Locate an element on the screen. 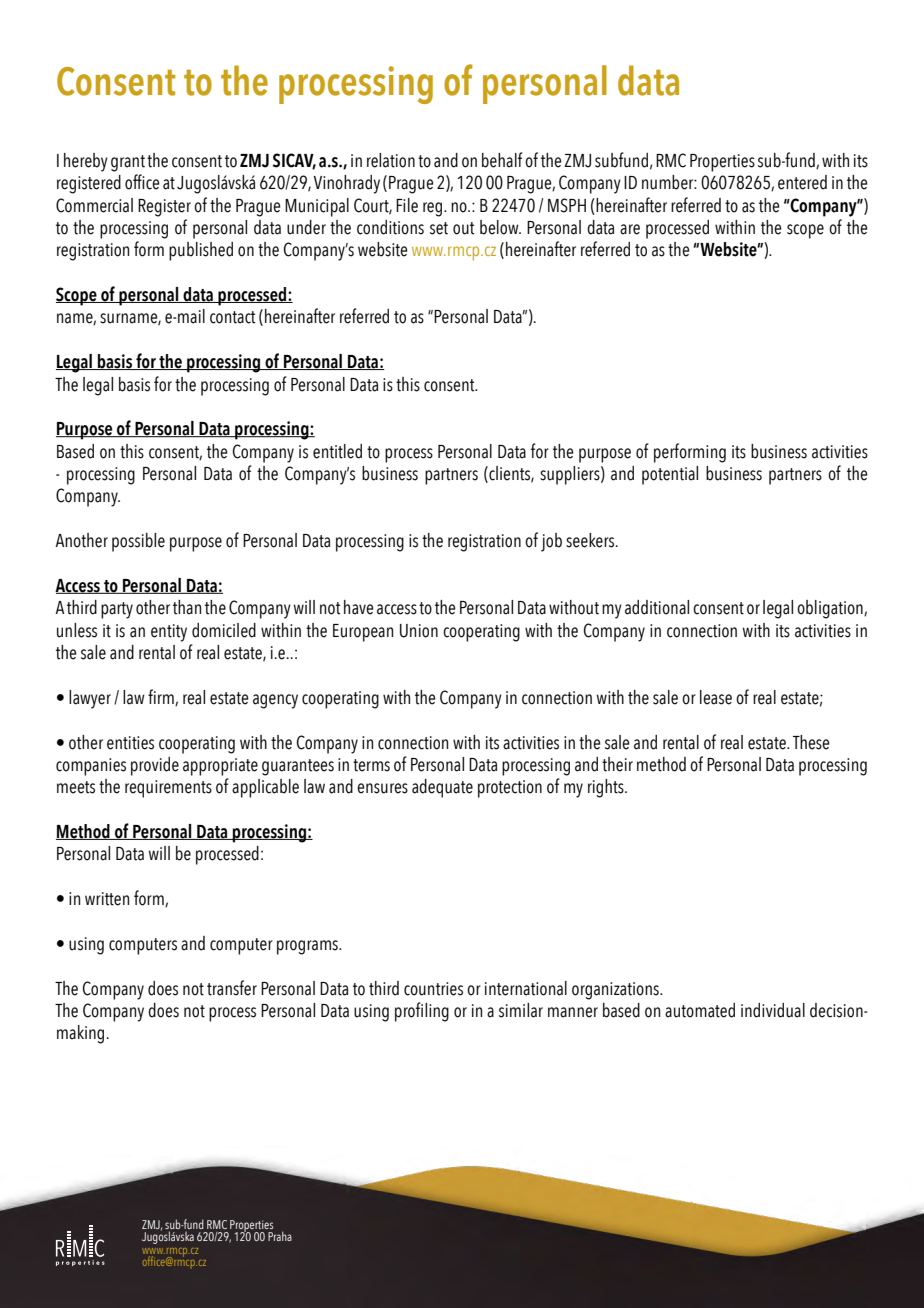 The height and width of the screenshot is (1308, 924). requirements is located at coordinates (168, 789).
